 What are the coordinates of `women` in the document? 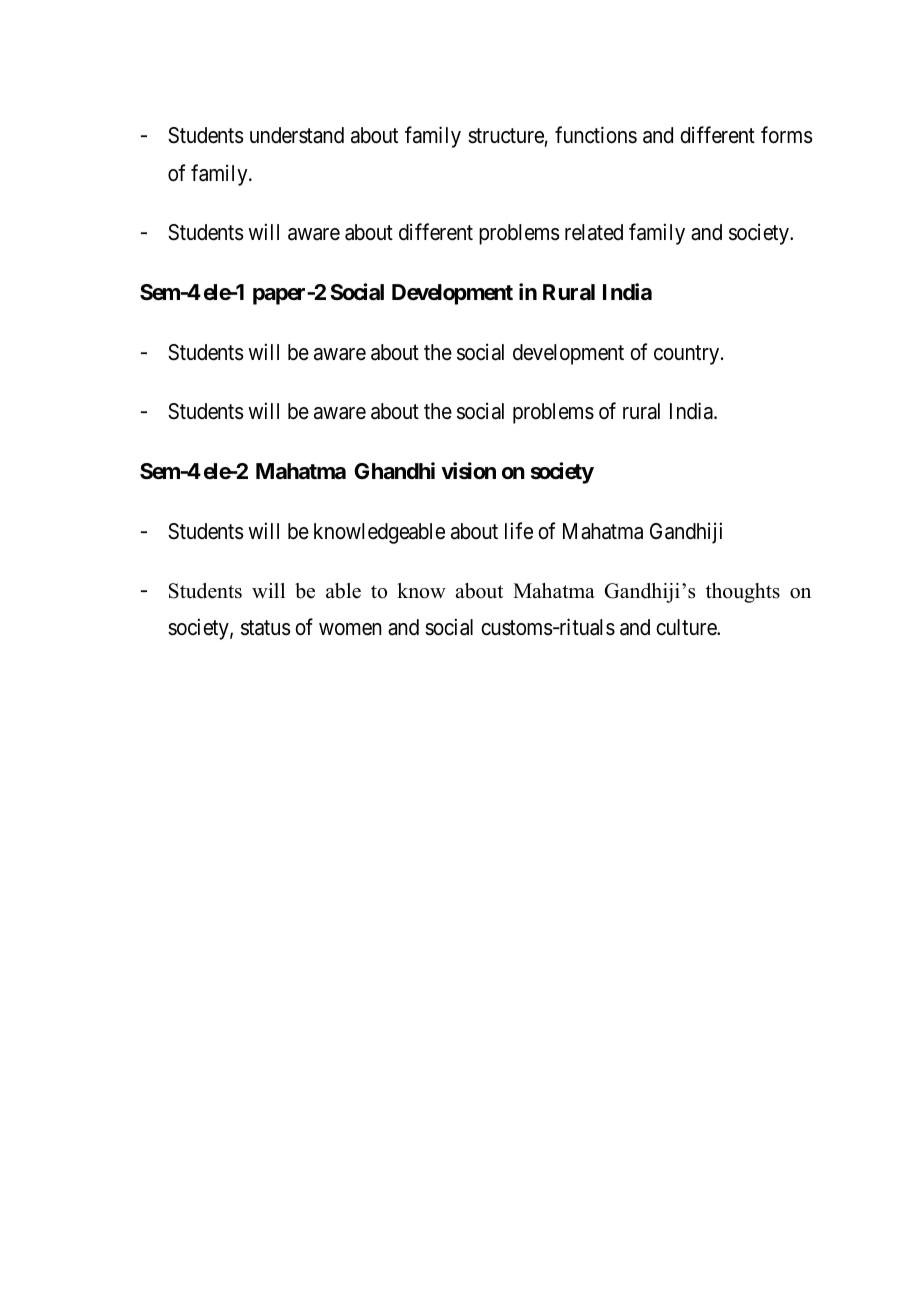 It's located at (350, 629).
